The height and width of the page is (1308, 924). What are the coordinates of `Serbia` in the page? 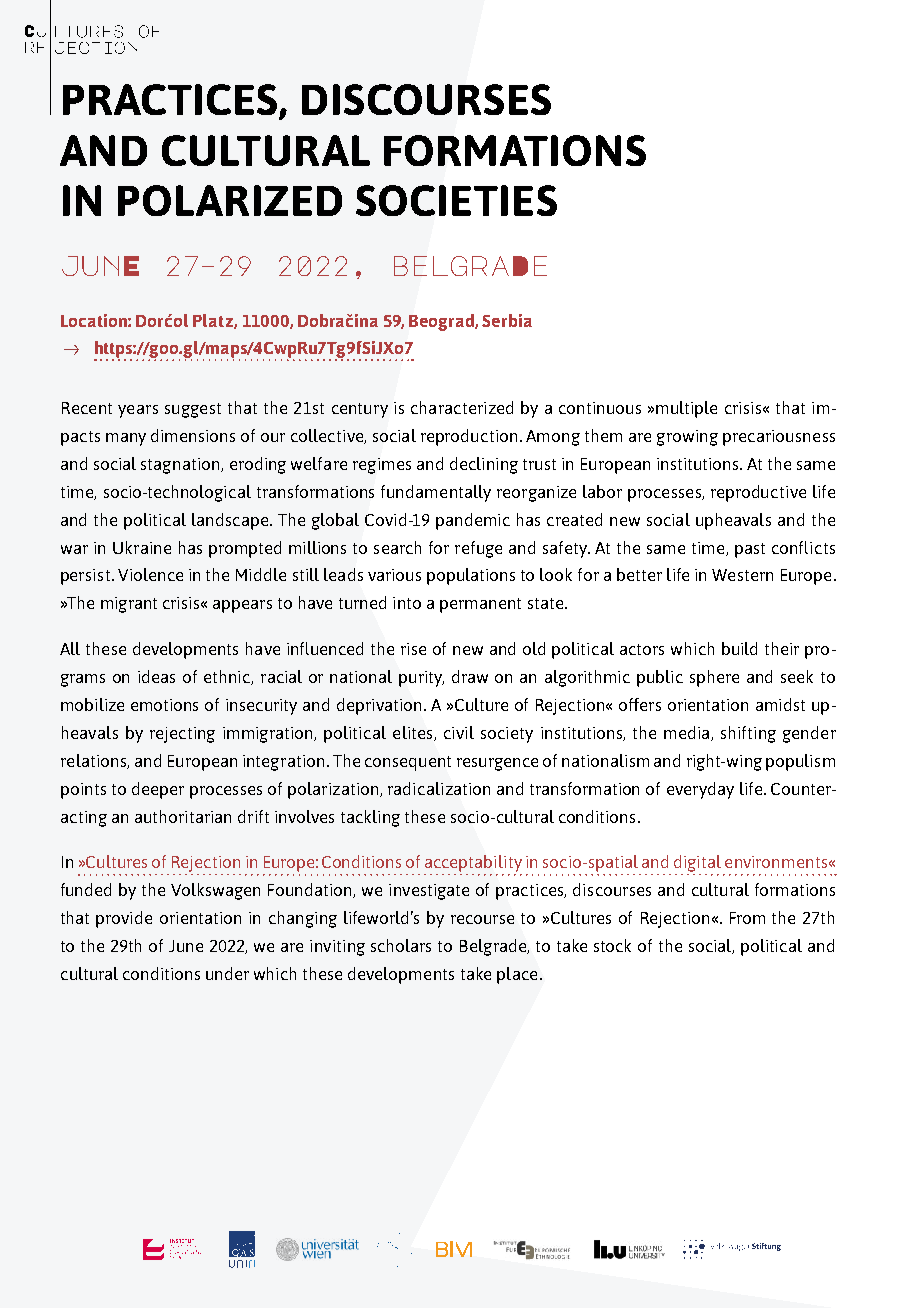 It's located at (507, 320).
